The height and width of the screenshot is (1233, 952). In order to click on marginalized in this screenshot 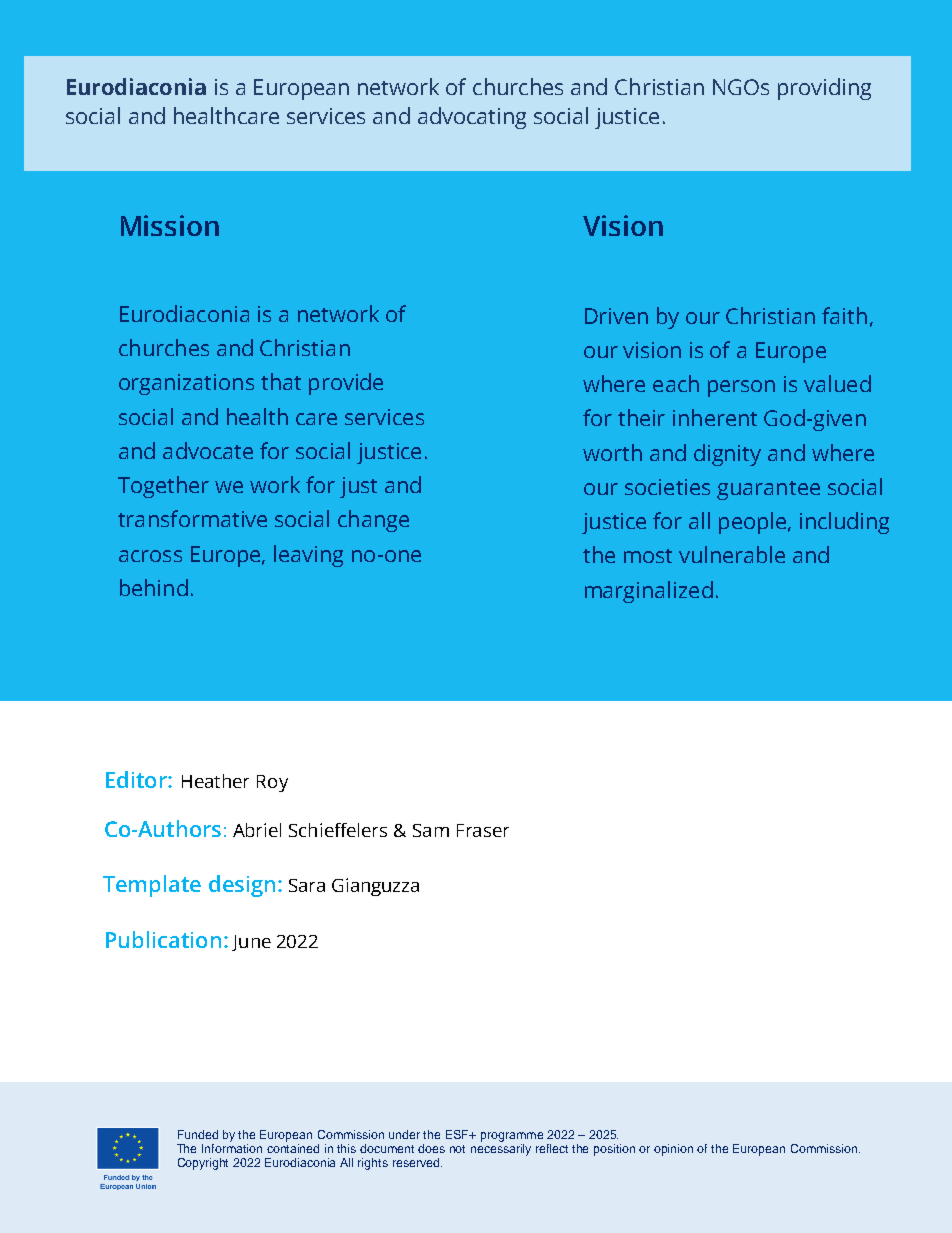, I will do `click(649, 592)`.
